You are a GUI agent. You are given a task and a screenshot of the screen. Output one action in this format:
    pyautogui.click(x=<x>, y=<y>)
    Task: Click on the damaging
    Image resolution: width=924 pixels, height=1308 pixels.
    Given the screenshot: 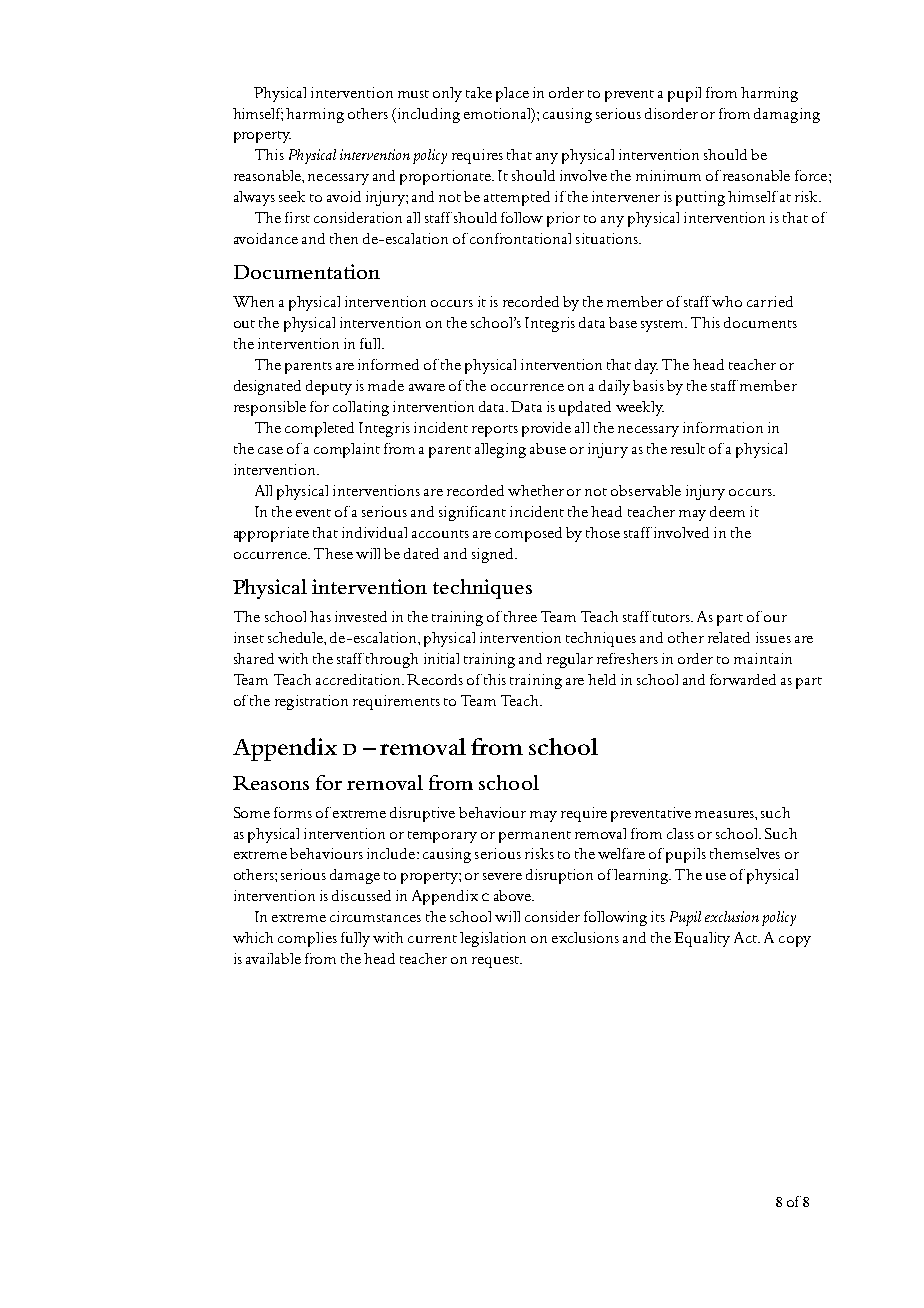 What is the action you would take?
    pyautogui.click(x=787, y=115)
